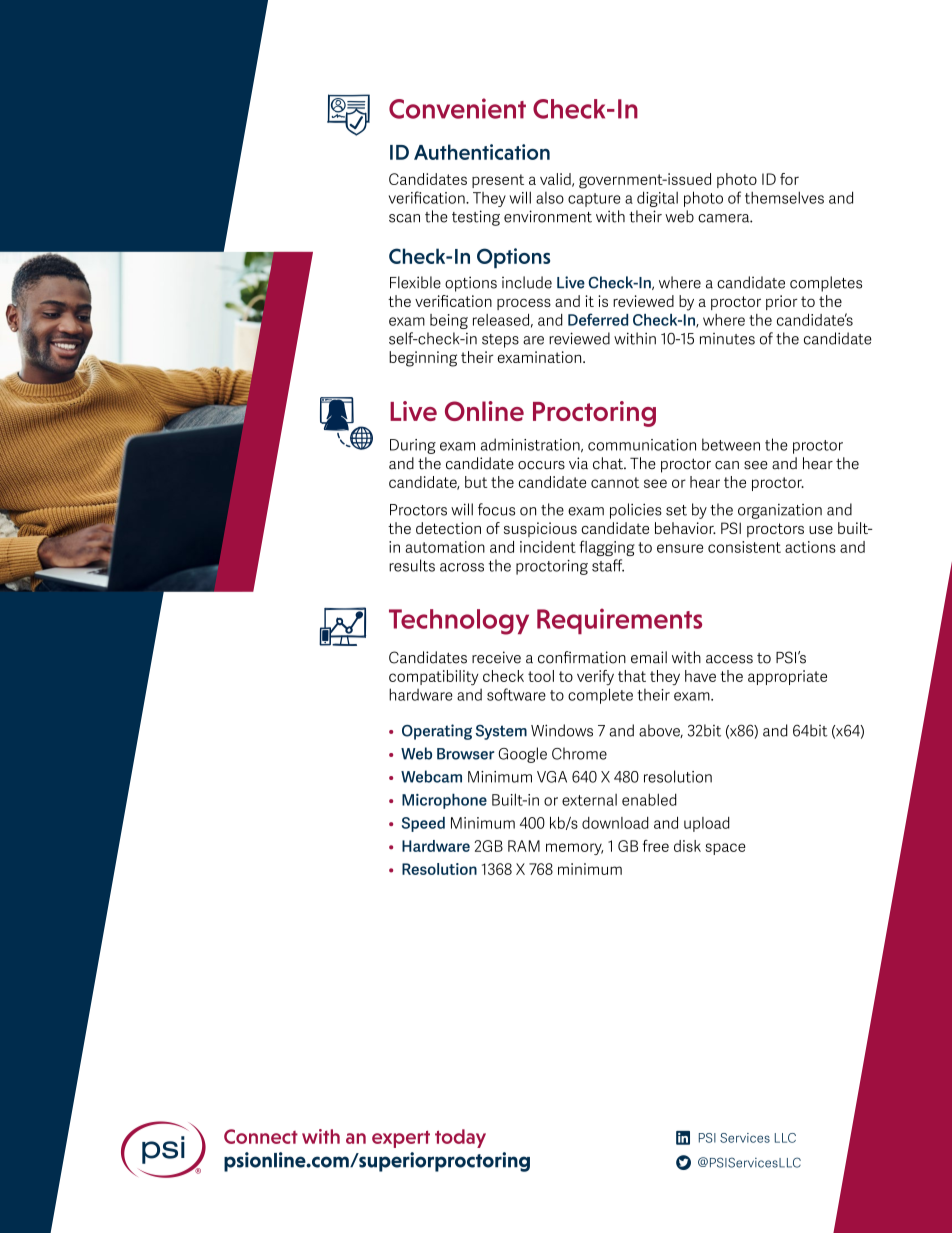 Image resolution: width=952 pixels, height=1233 pixels. Describe the element at coordinates (460, 1138) in the screenshot. I see `today` at that location.
